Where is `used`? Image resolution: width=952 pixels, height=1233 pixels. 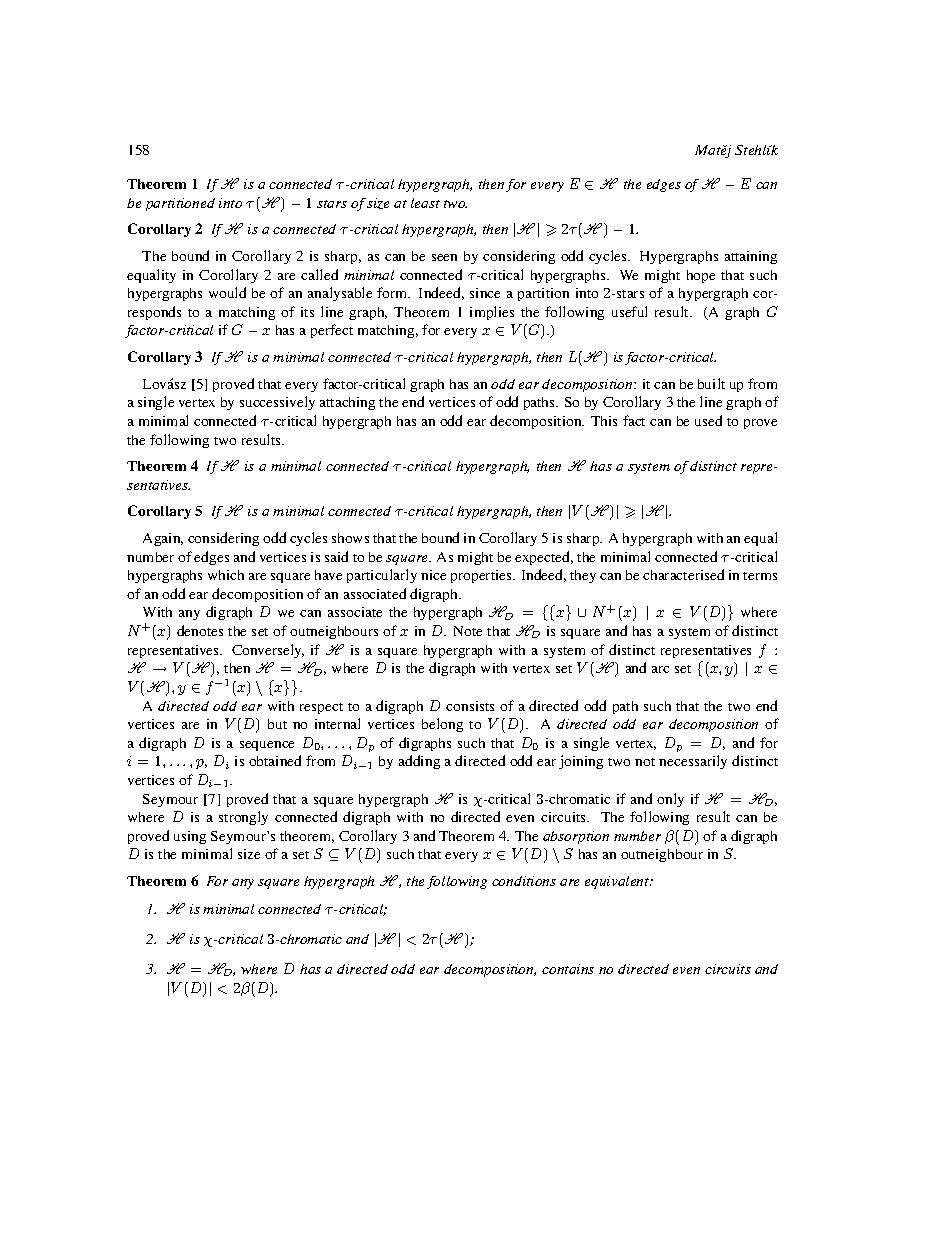
used is located at coordinates (708, 420).
